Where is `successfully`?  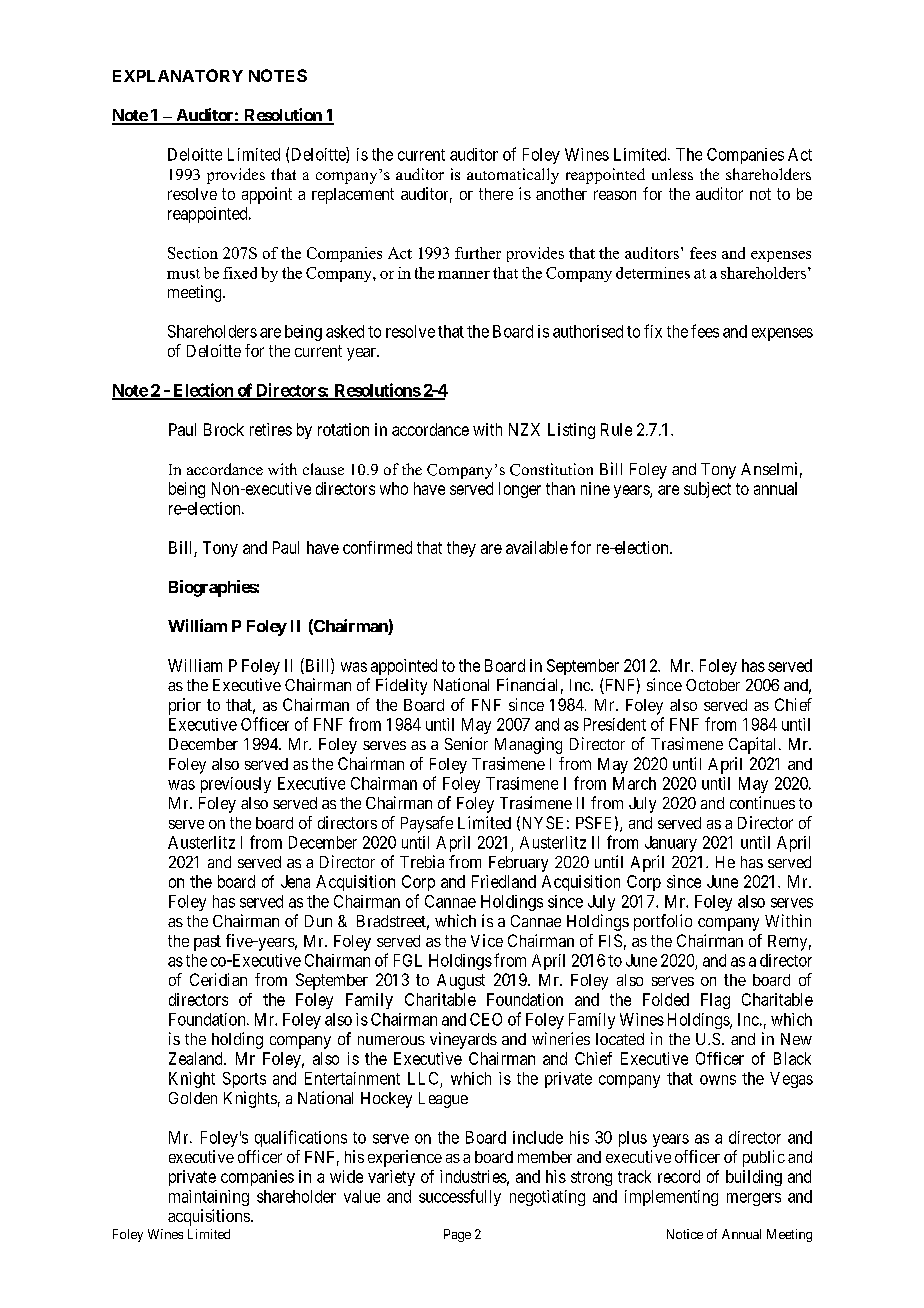 successfully is located at coordinates (460, 1197).
